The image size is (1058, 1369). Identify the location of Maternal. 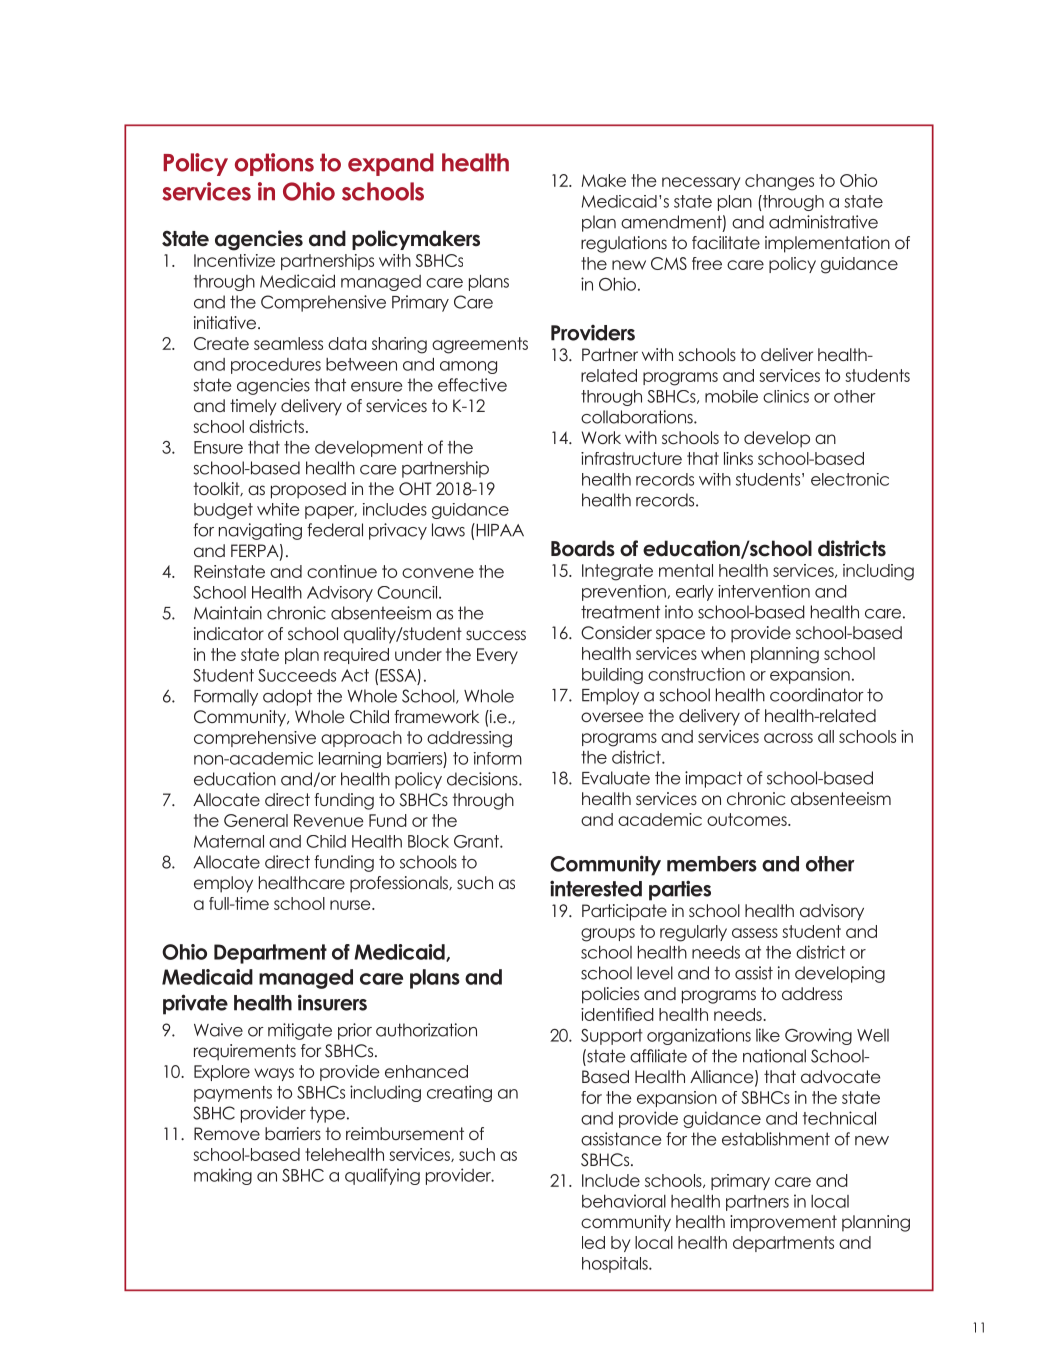
(229, 841).
